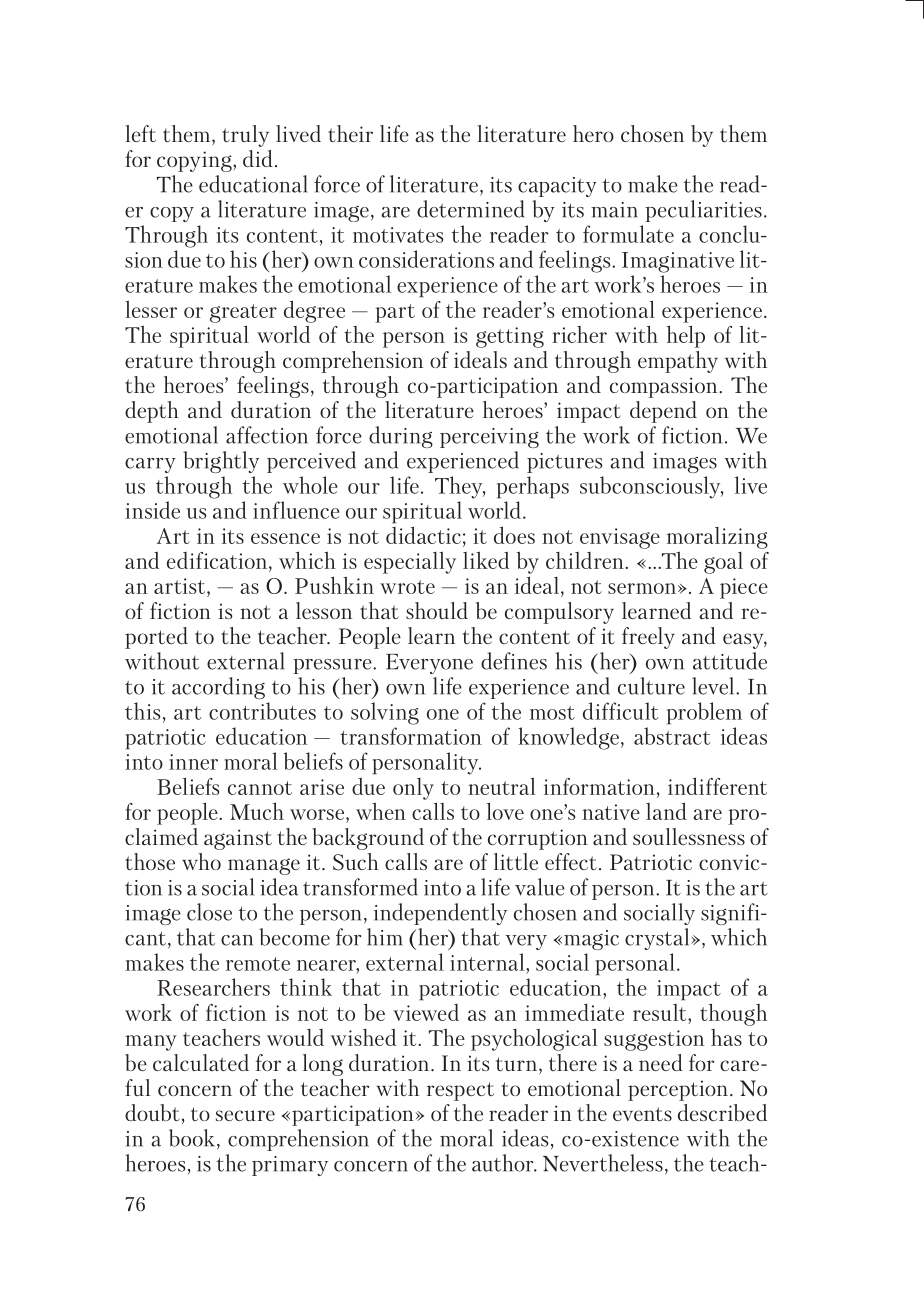  Describe the element at coordinates (243, 313) in the screenshot. I see `greater` at that location.
